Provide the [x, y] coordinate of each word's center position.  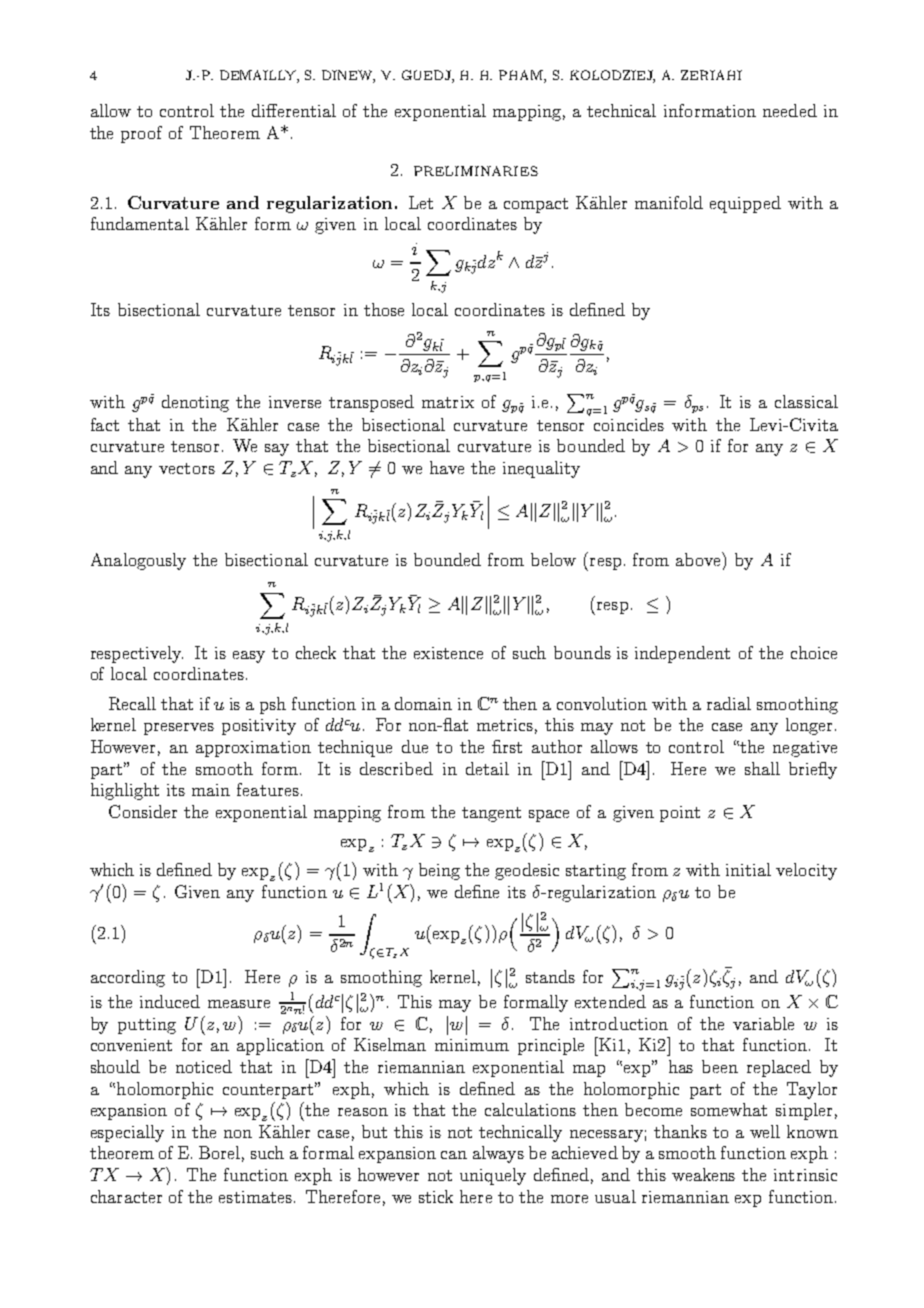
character [126, 1196]
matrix [448, 402]
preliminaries [476, 171]
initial [748, 869]
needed [790, 110]
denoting [195, 403]
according [128, 978]
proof [141, 134]
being [439, 871]
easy [249, 657]
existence [448, 653]
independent [682, 654]
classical [806, 401]
